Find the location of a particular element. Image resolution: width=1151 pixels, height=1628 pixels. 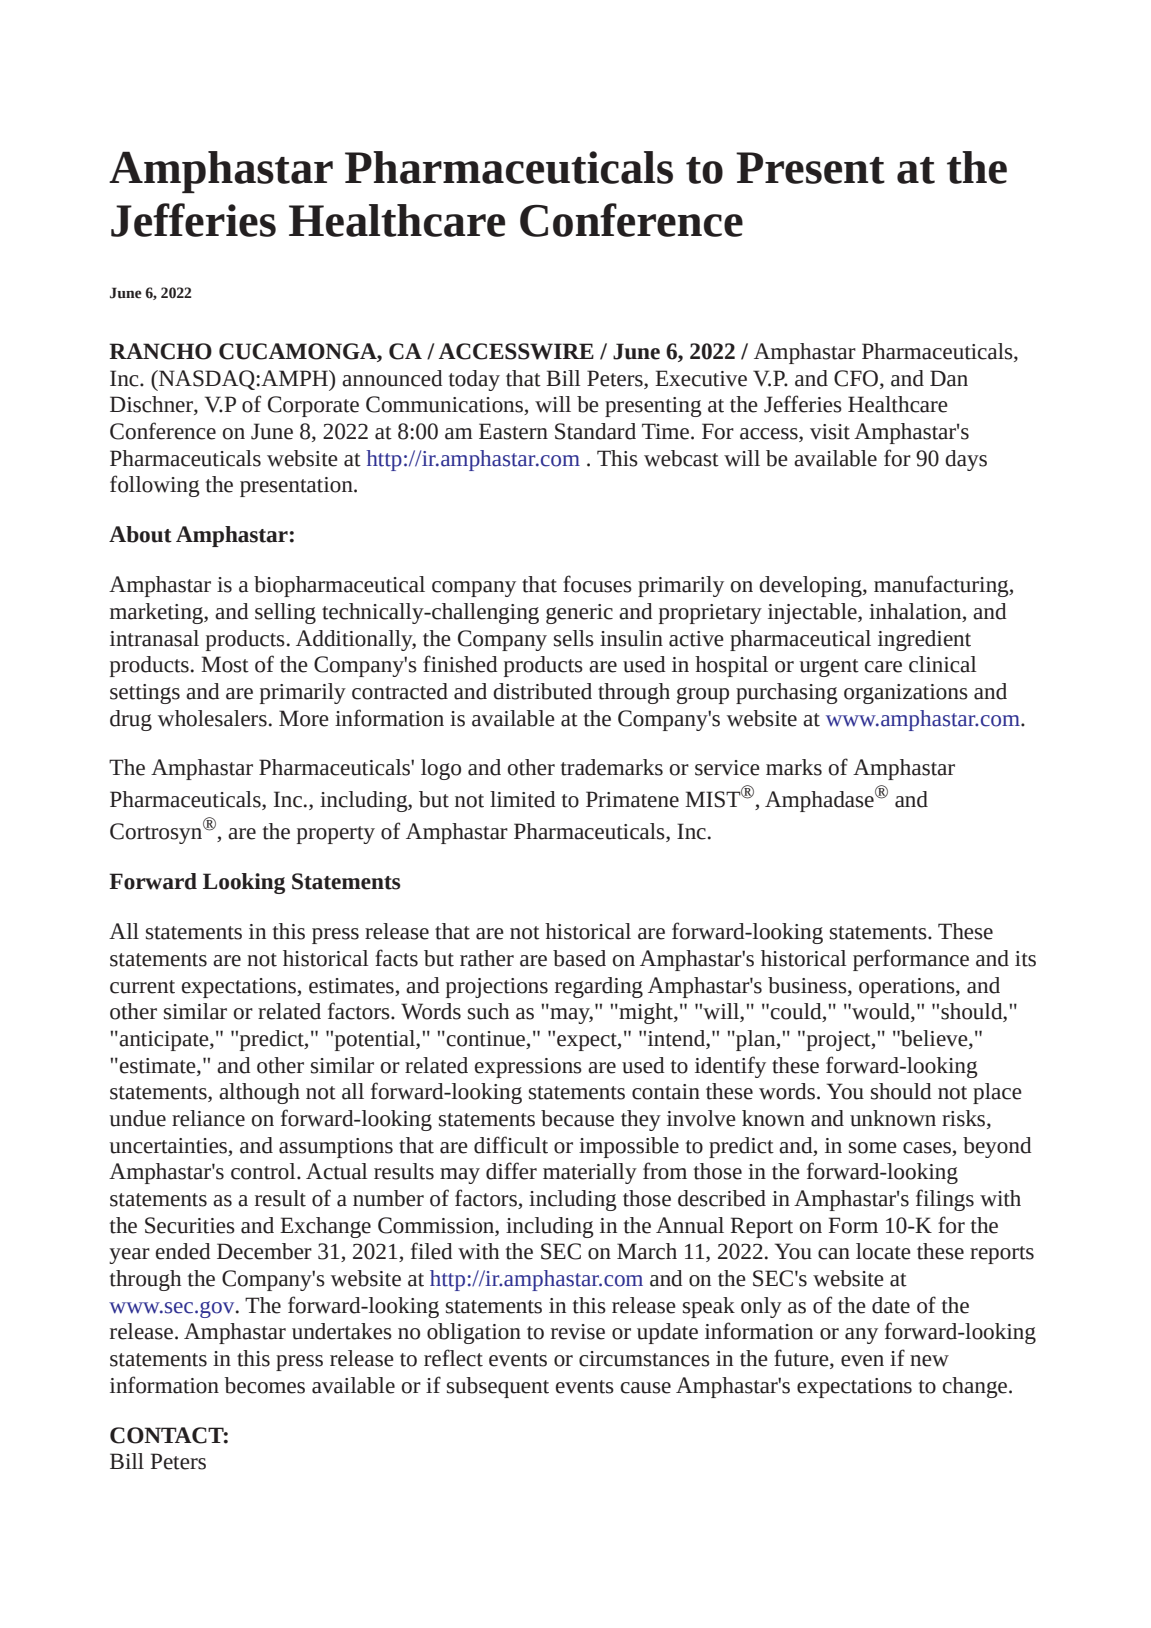

new is located at coordinates (929, 1361).
